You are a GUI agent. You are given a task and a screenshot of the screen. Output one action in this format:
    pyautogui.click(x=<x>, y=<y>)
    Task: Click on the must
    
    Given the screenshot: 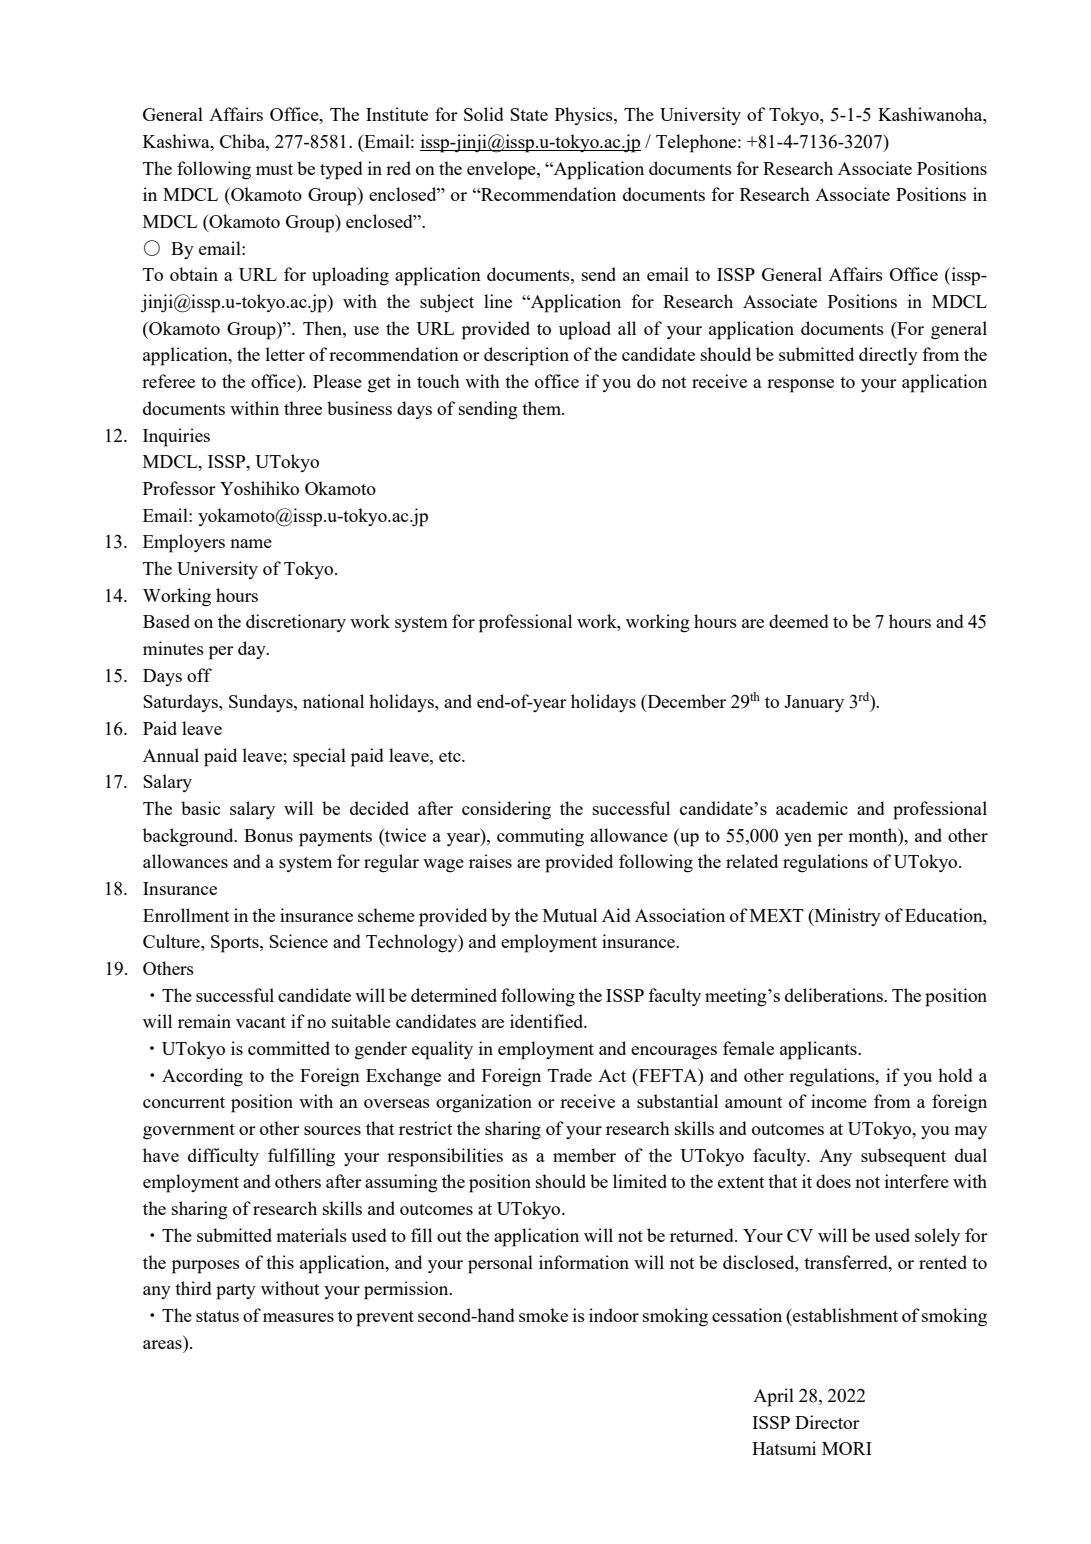 What is the action you would take?
    pyautogui.click(x=274, y=169)
